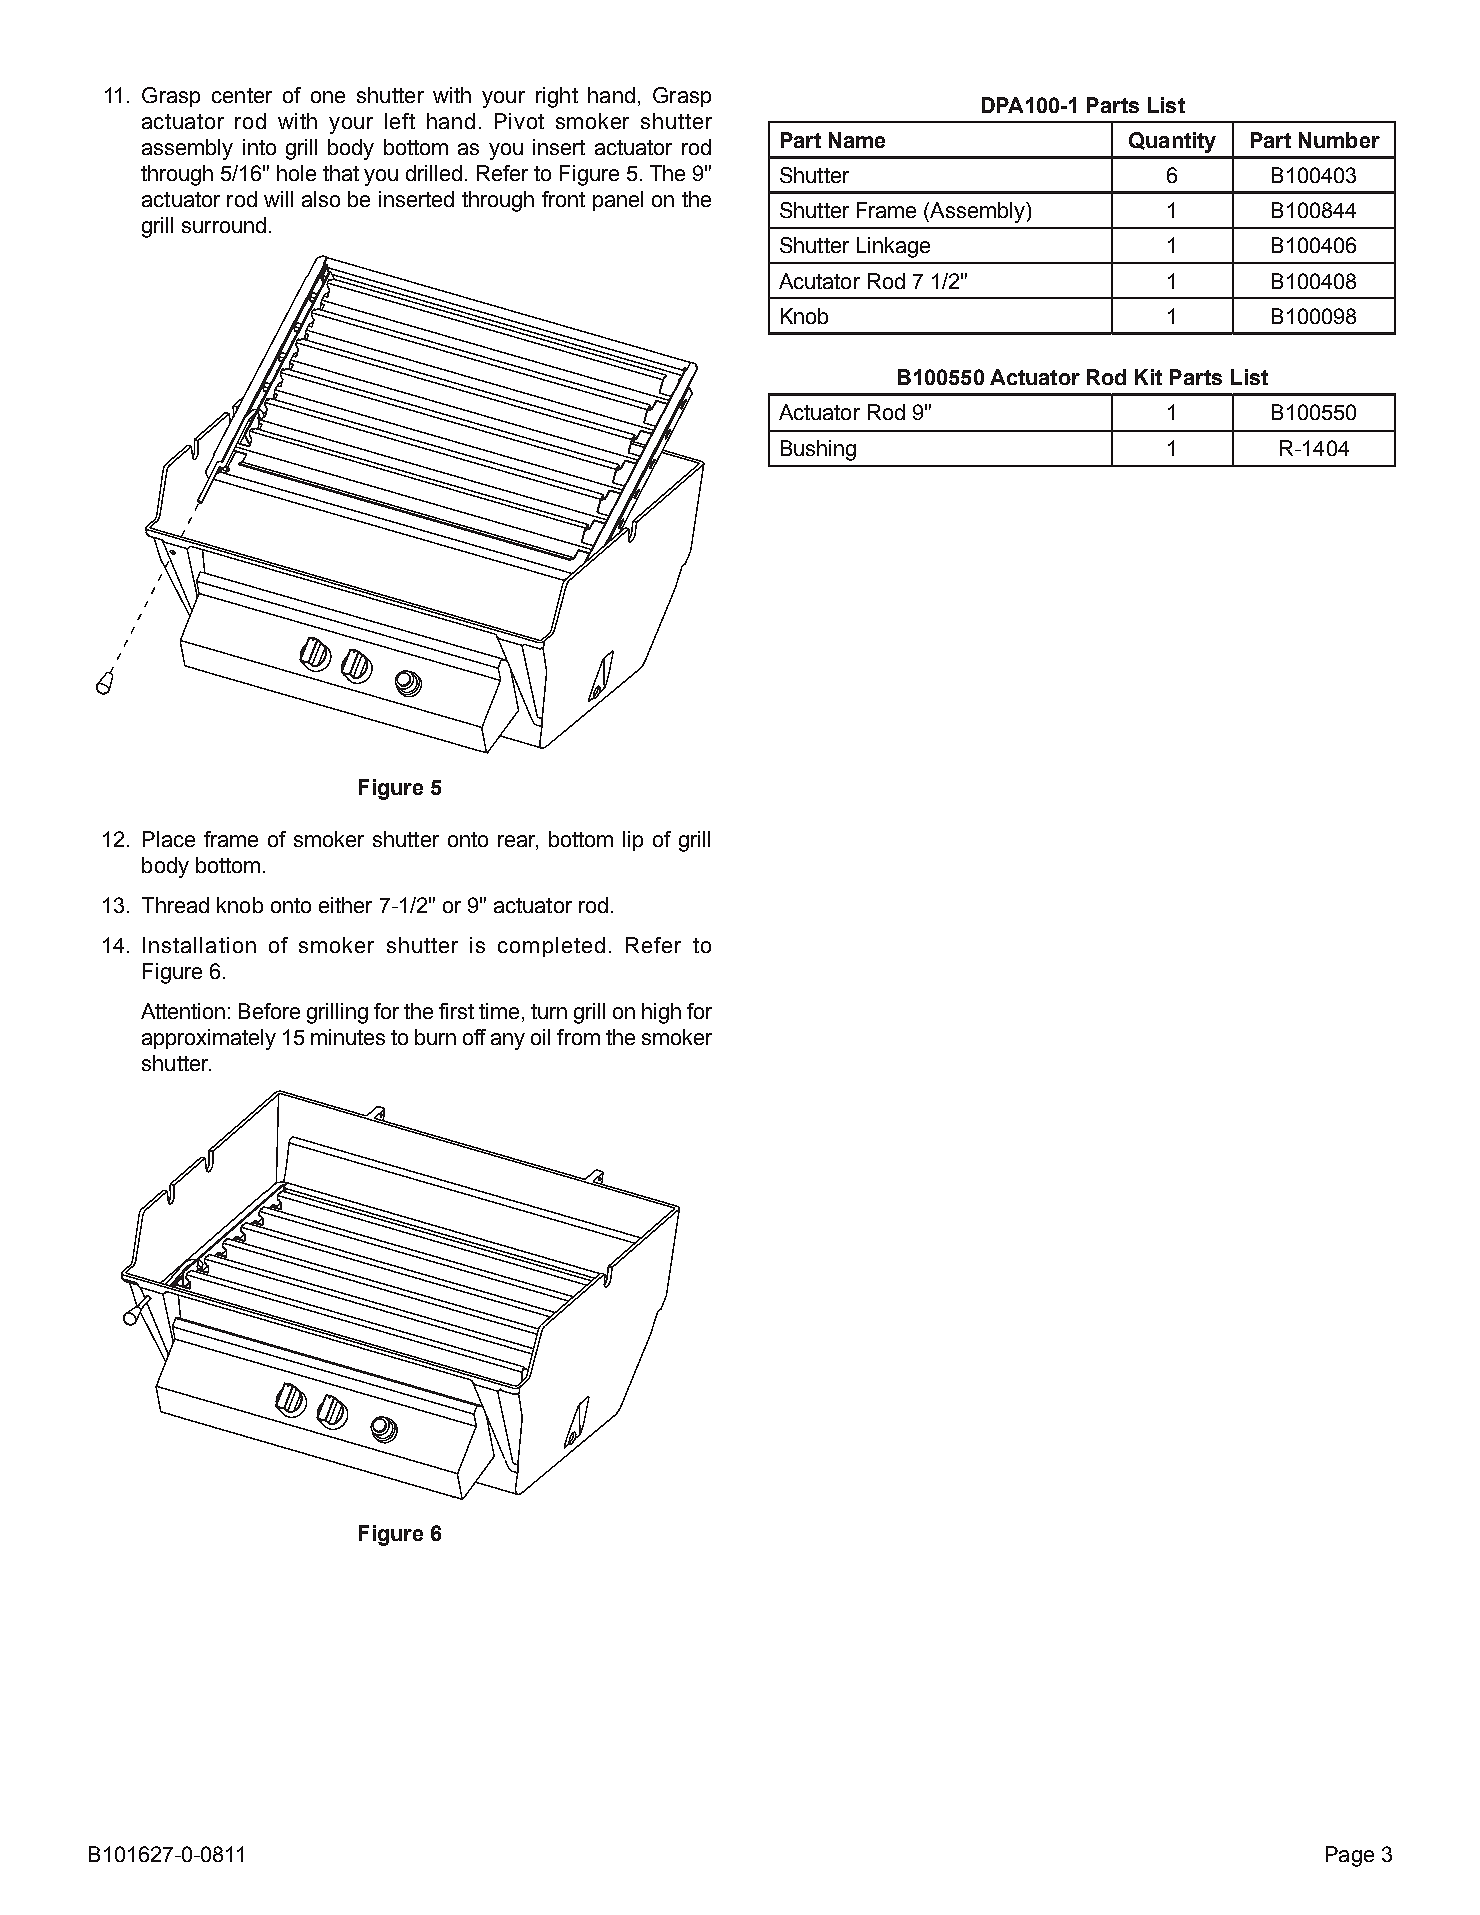 This image has height=1915, width=1480. Describe the element at coordinates (169, 839) in the image. I see `Place` at that location.
